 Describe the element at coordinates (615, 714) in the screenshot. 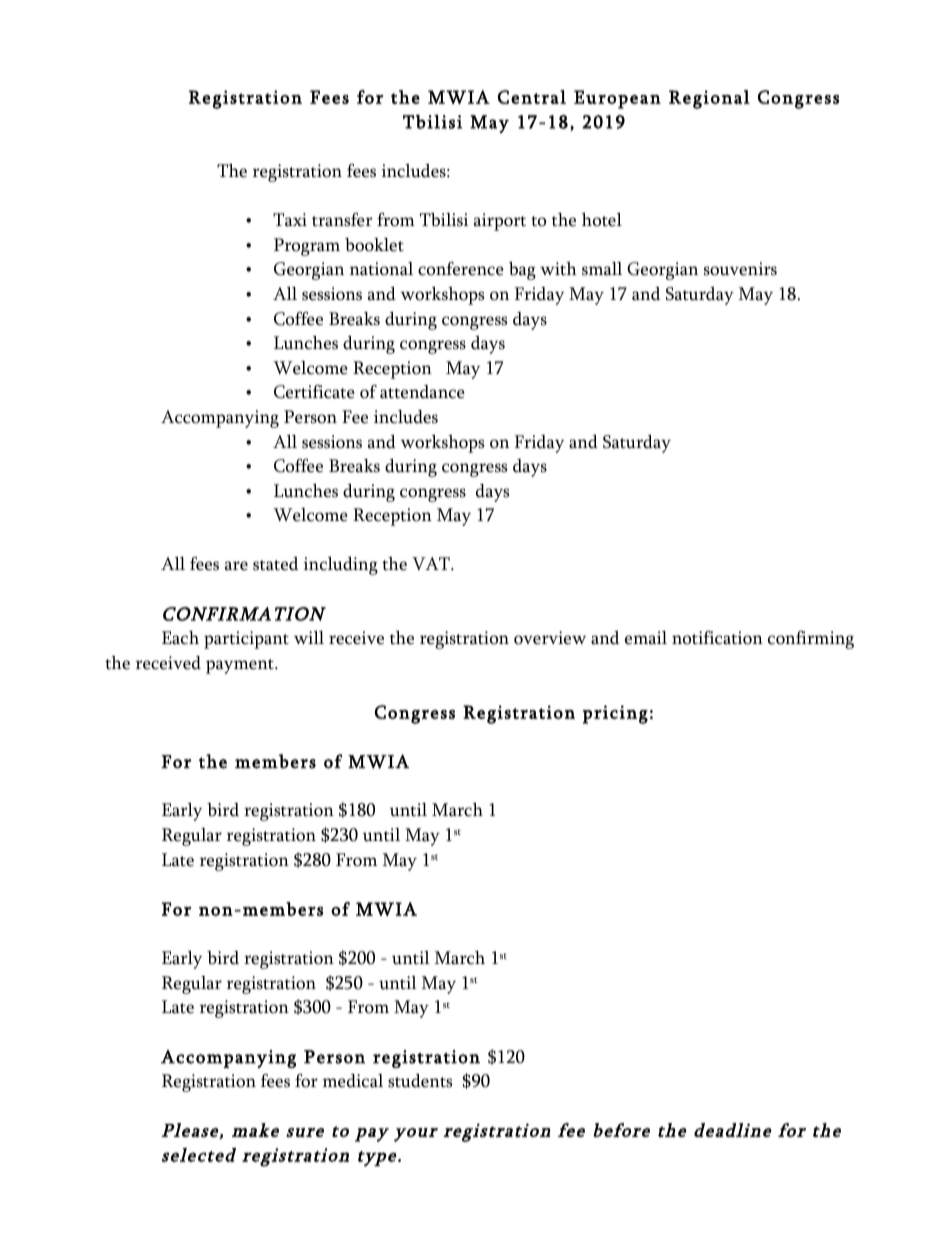

I see `pricing` at that location.
